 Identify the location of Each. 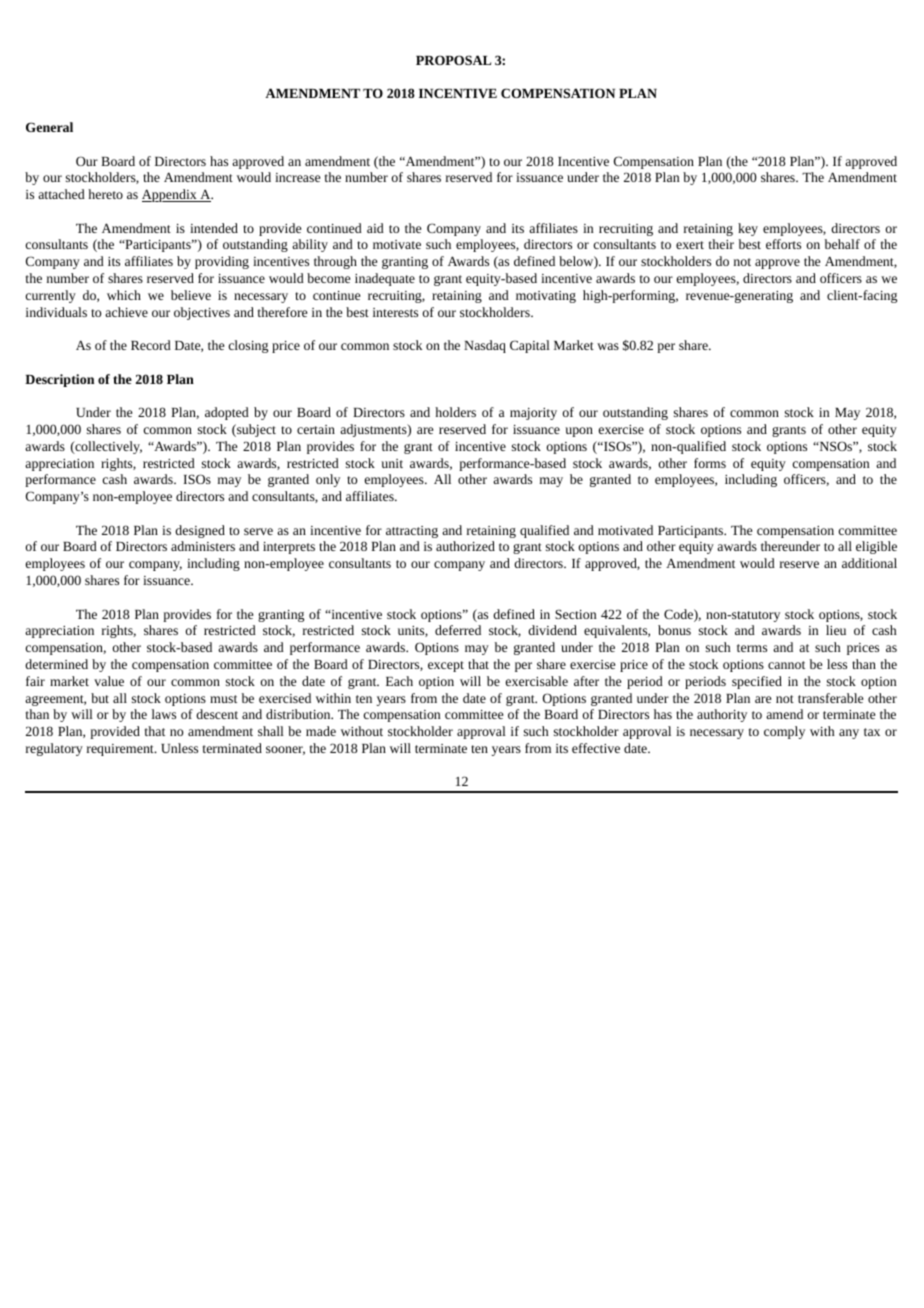
(399, 681).
